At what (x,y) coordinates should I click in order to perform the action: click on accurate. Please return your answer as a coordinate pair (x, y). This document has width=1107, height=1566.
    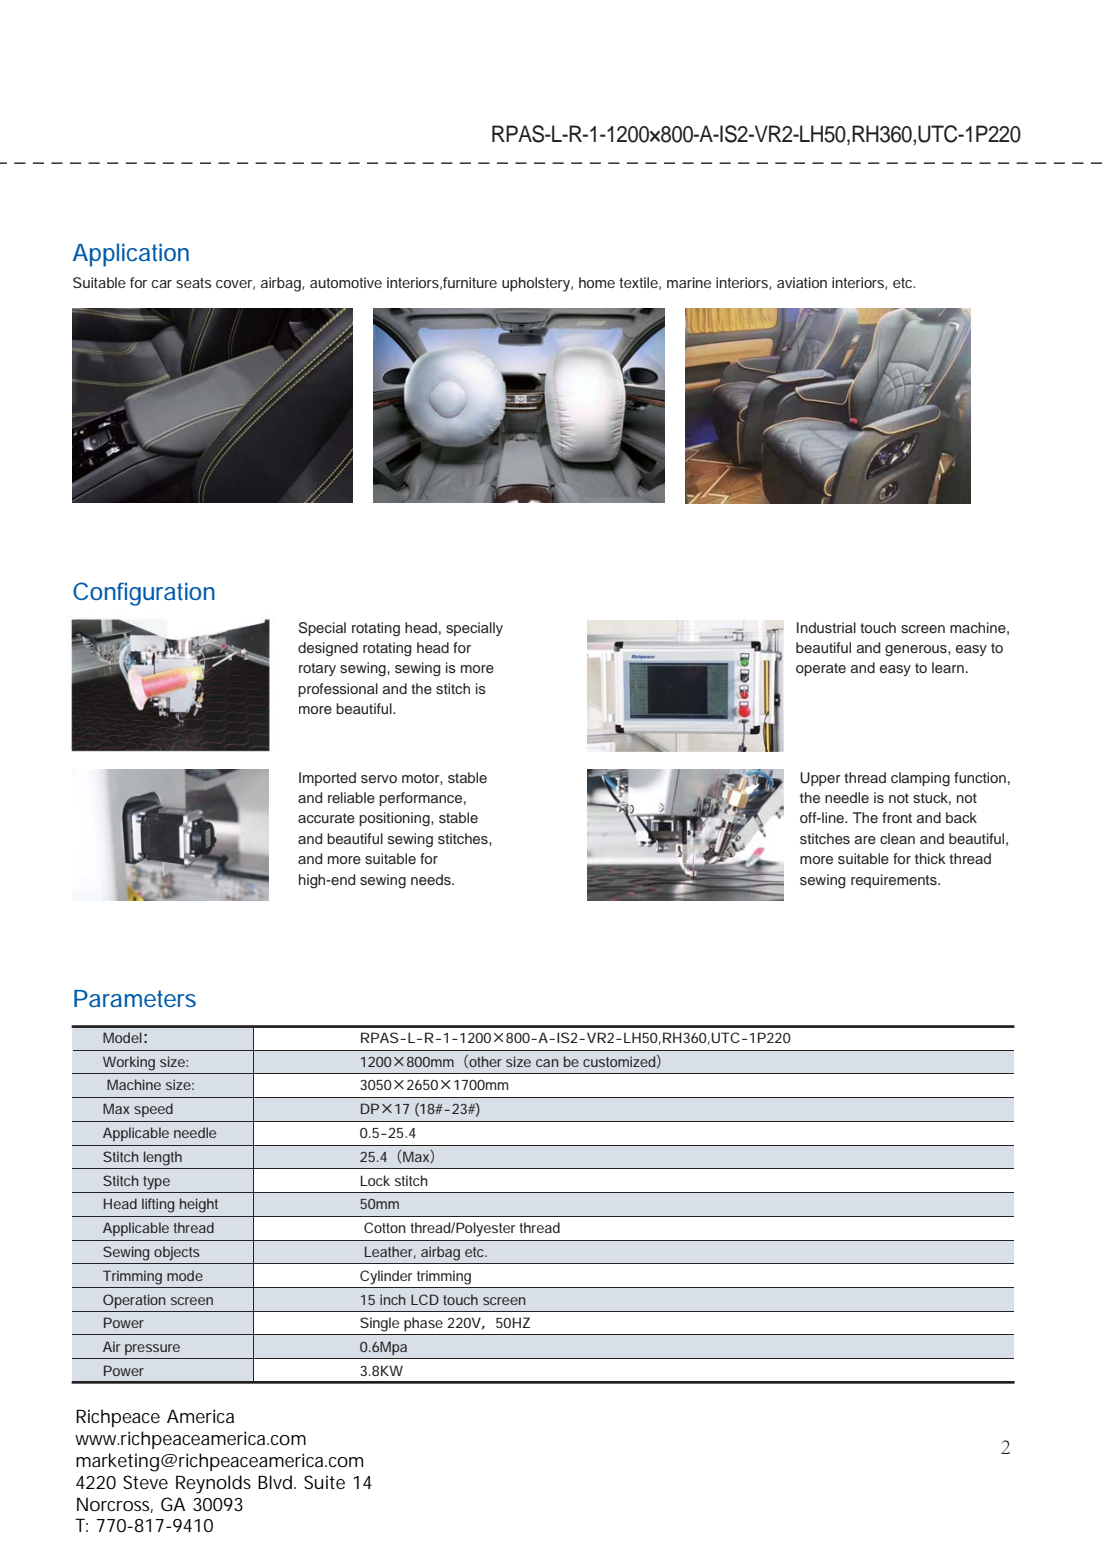
    Looking at the image, I should click on (326, 818).
